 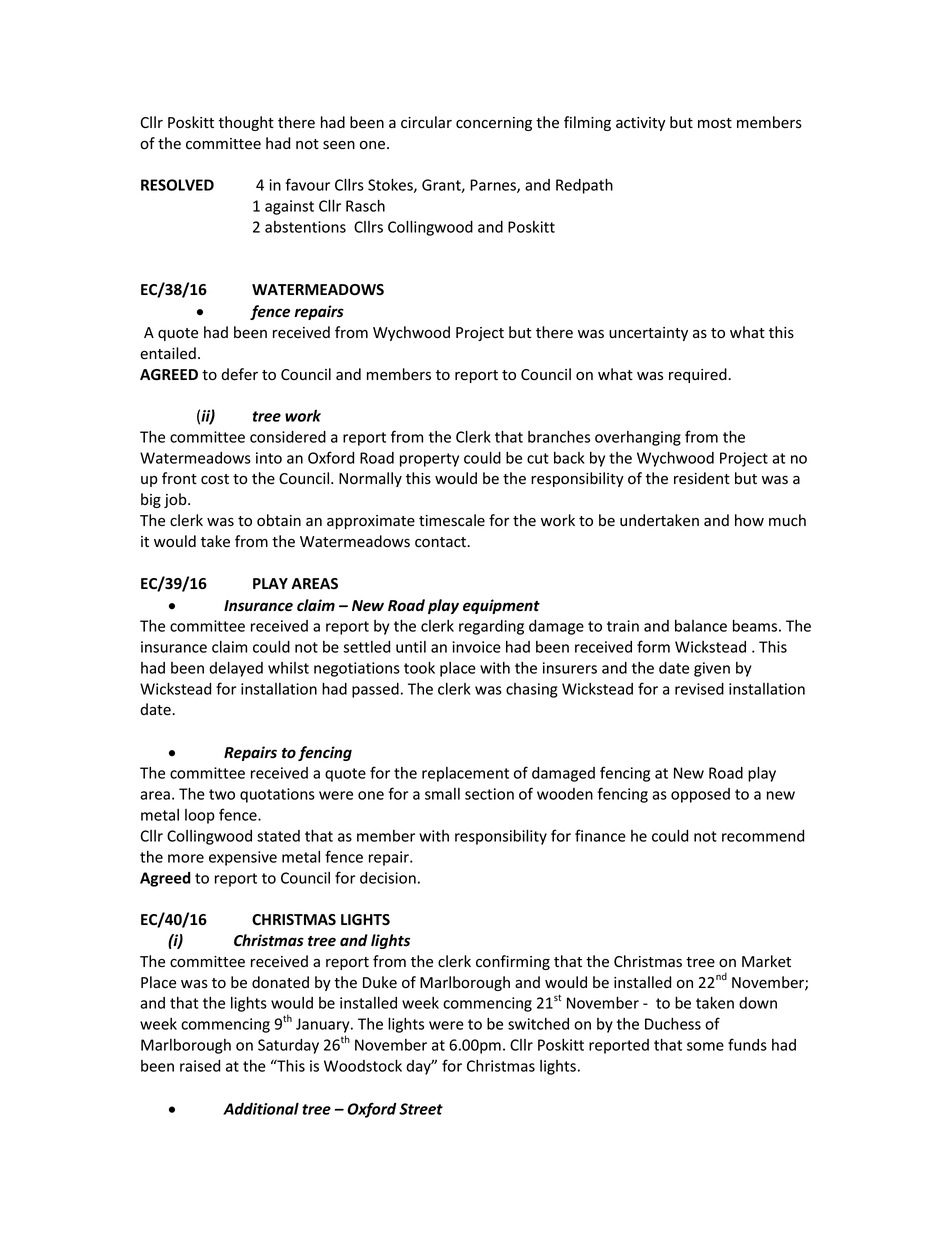 I want to click on regarding, so click(x=491, y=627).
